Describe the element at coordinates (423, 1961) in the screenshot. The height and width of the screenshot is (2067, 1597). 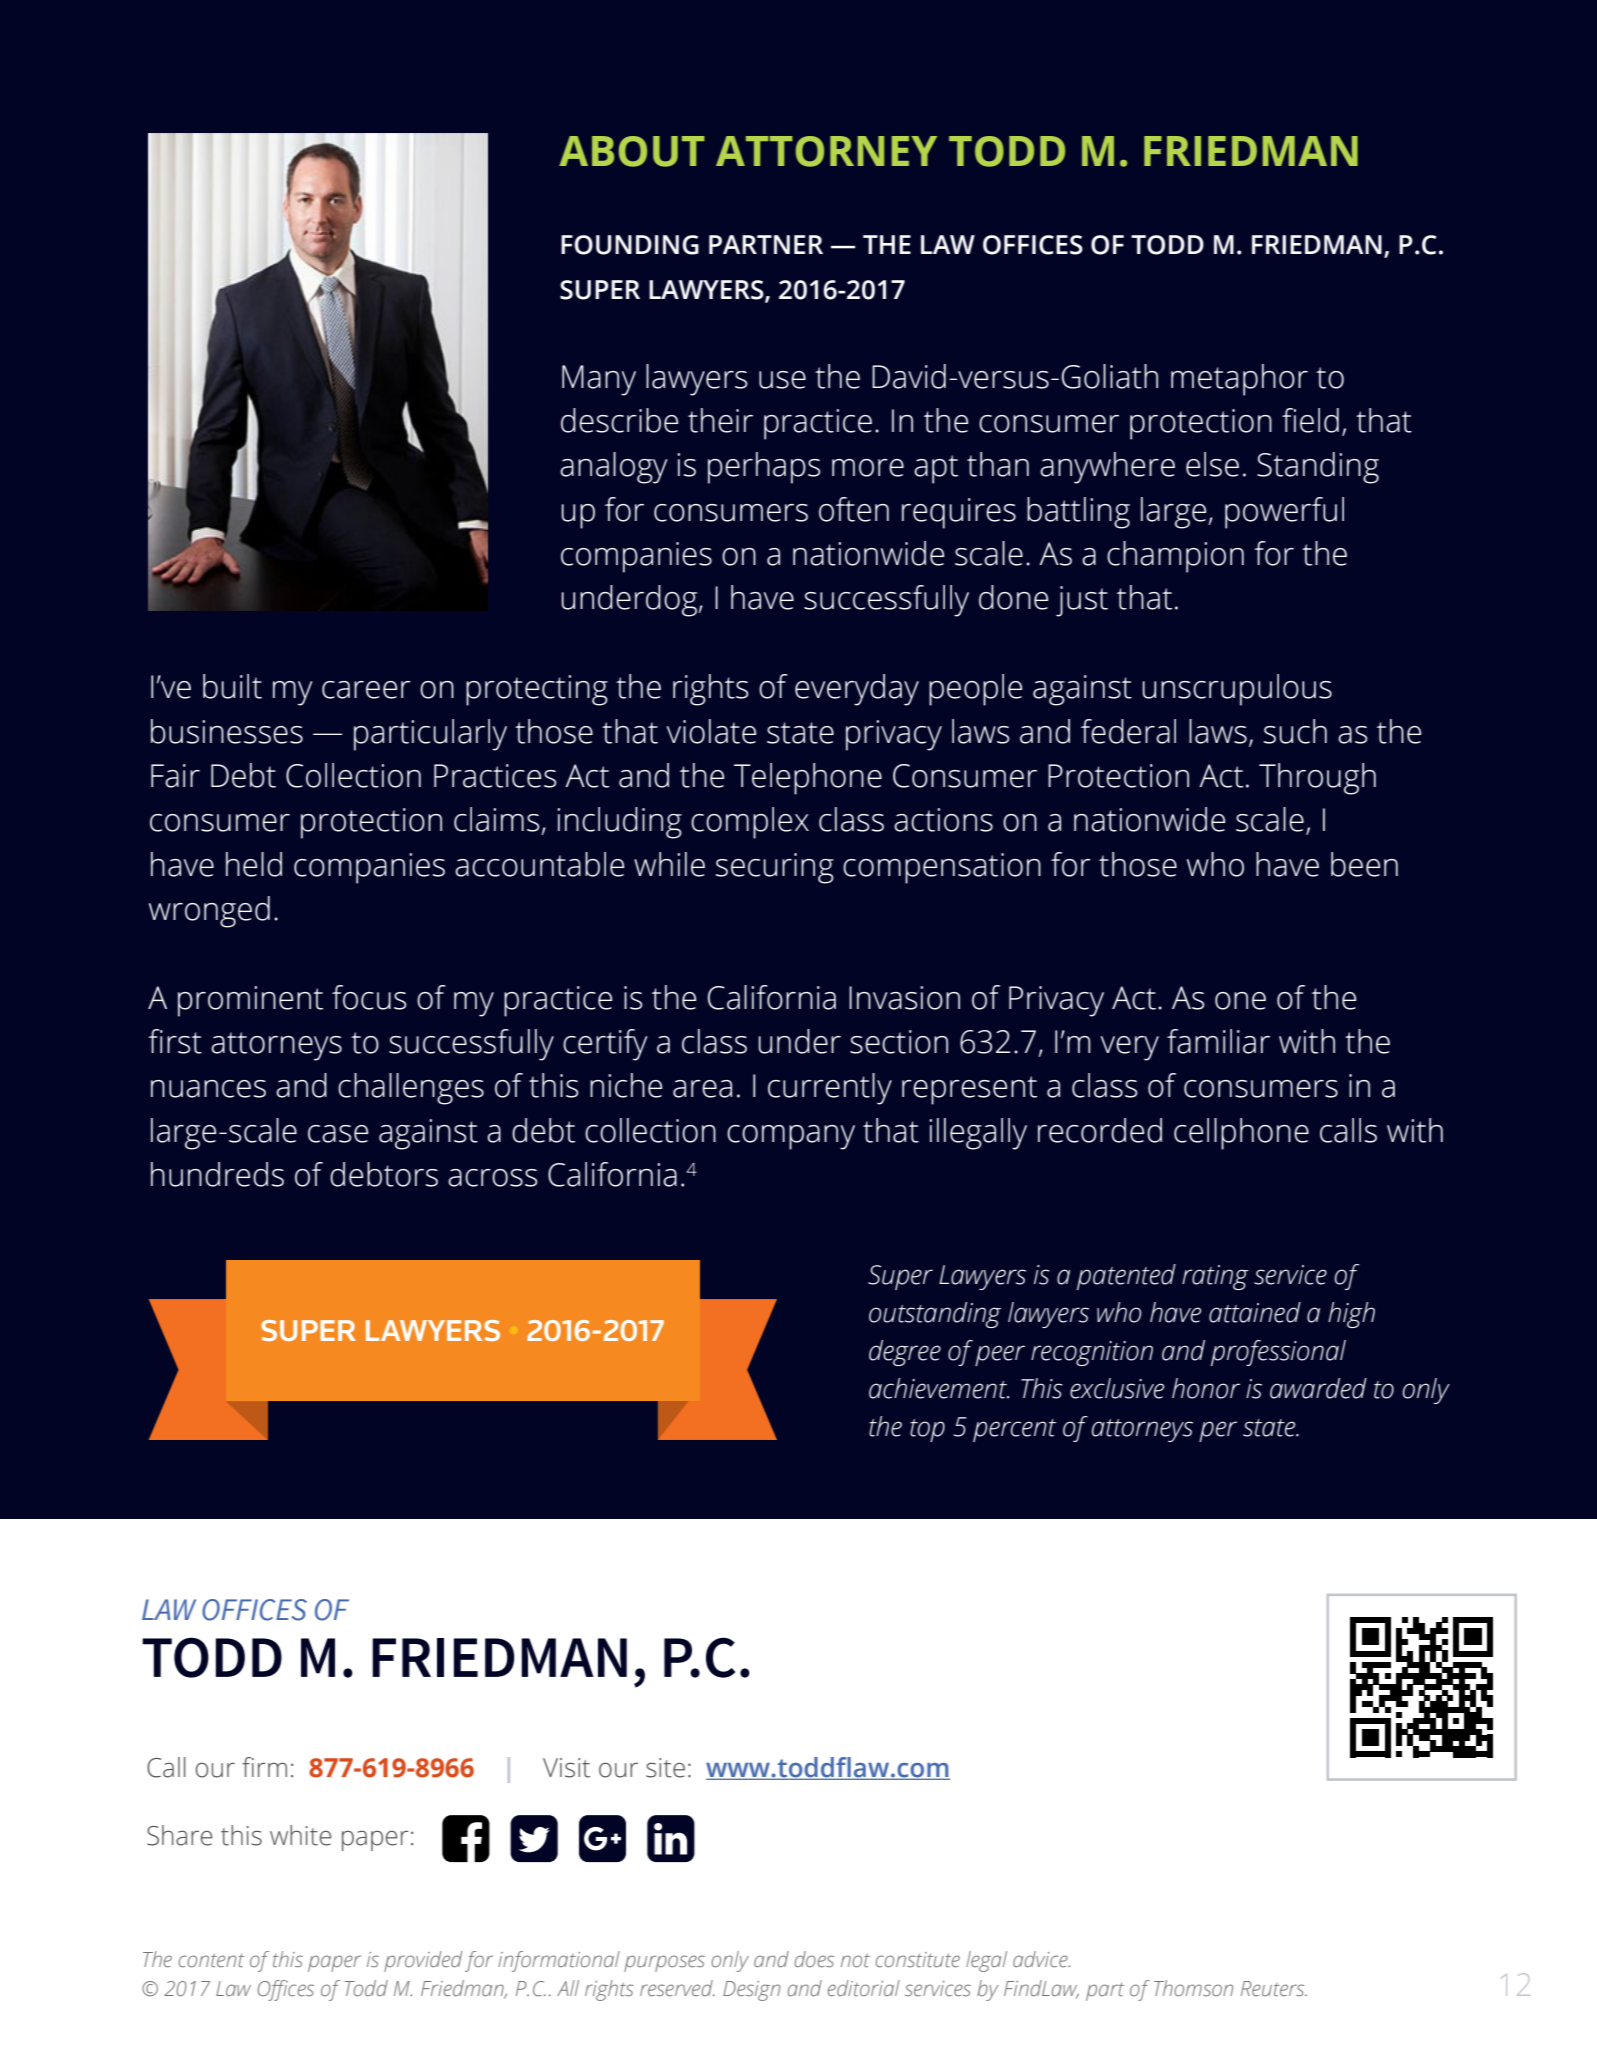
I see `provided` at that location.
